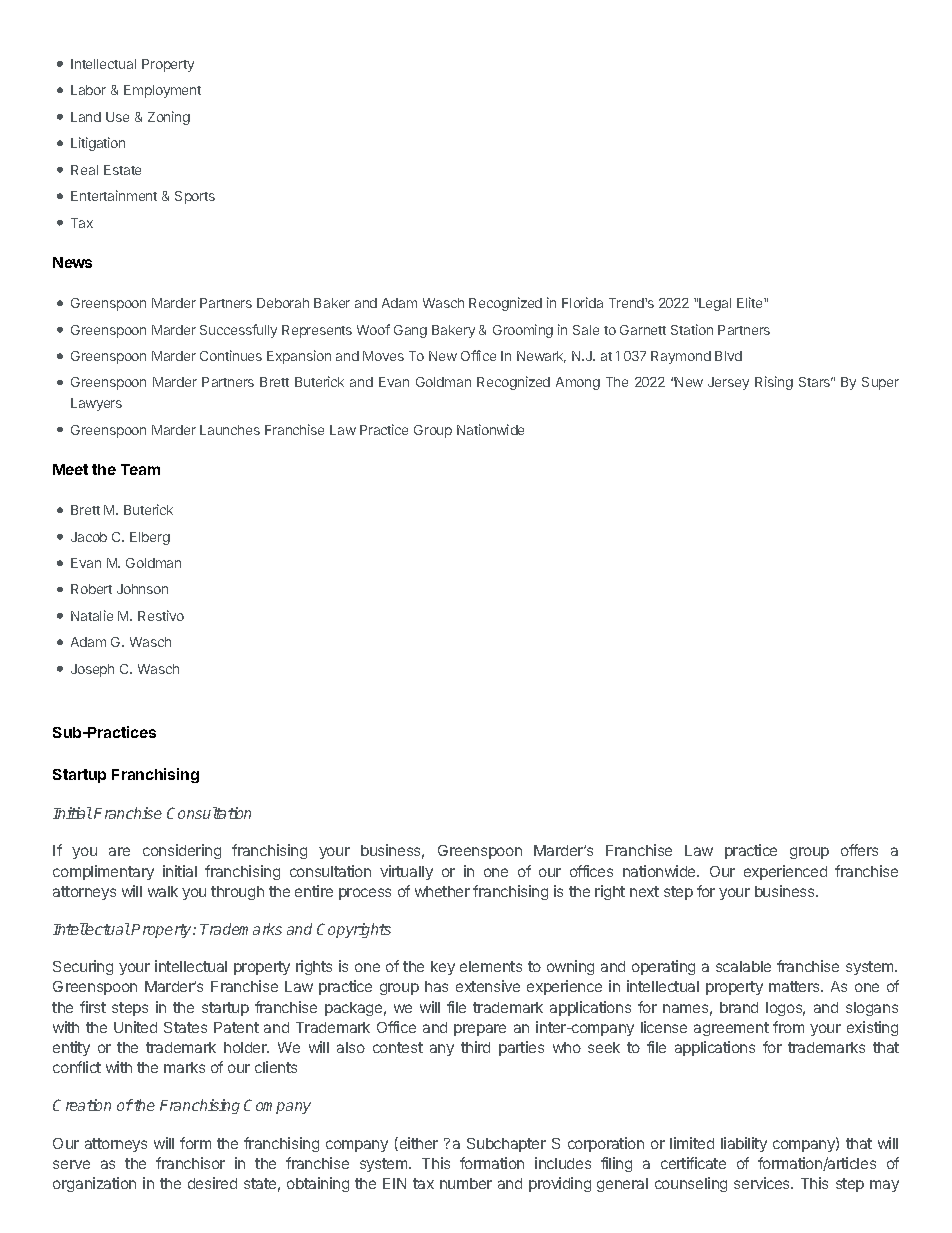  I want to click on Johnson, so click(142, 589).
